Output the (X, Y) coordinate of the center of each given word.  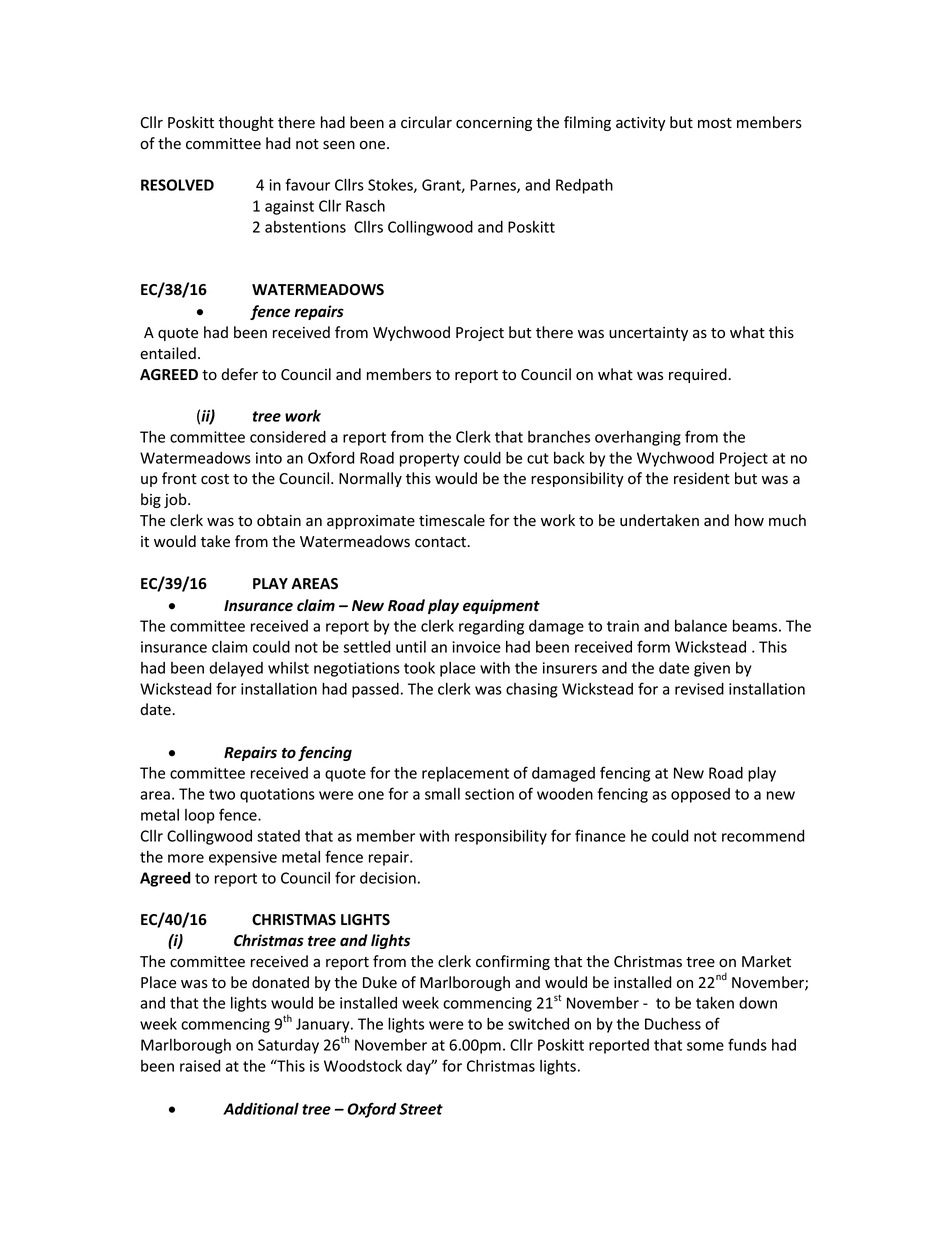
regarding (491, 627)
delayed (236, 669)
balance (701, 626)
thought (246, 123)
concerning (494, 124)
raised (200, 1066)
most (715, 123)
